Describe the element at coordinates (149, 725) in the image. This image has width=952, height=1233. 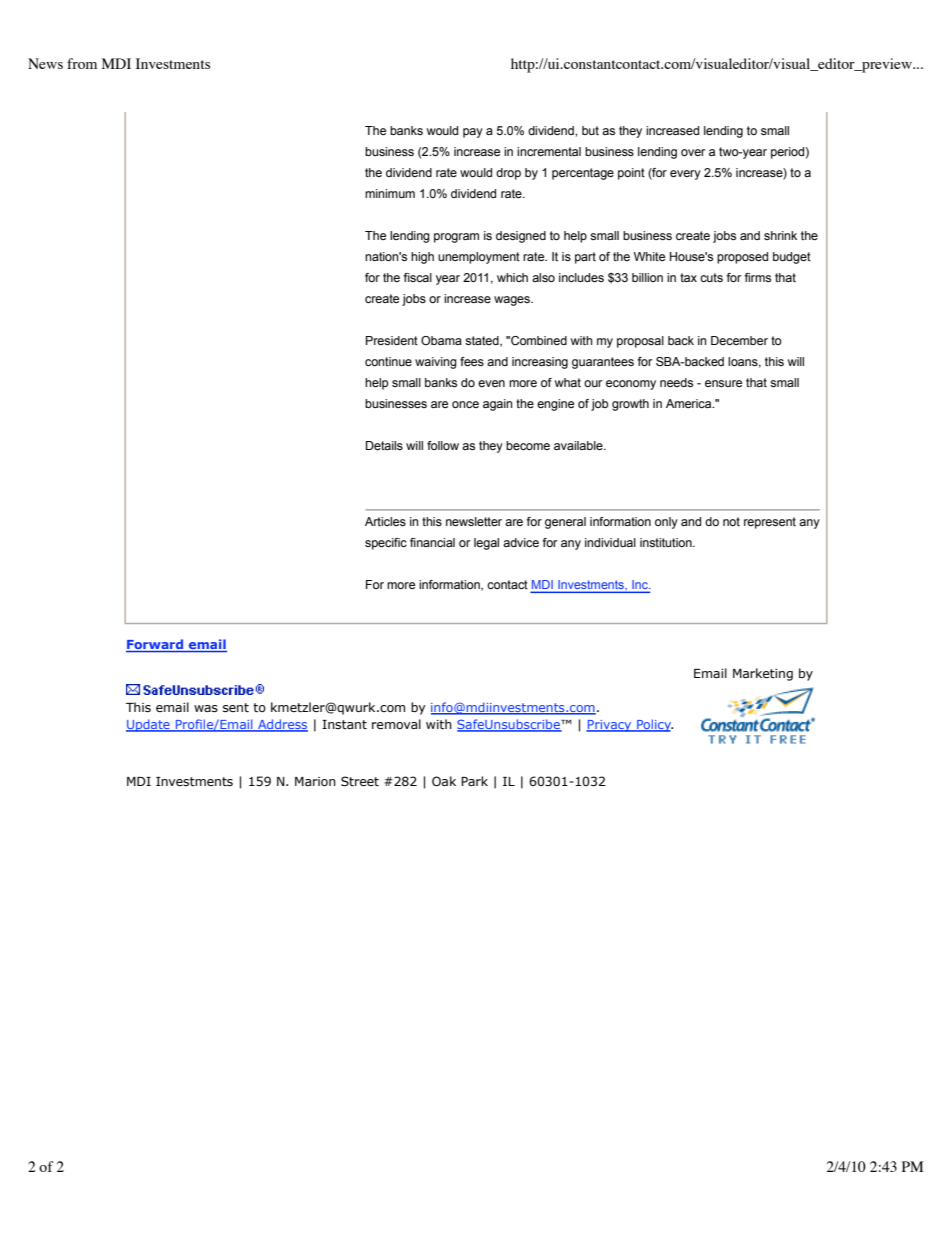
I see `Update` at that location.
